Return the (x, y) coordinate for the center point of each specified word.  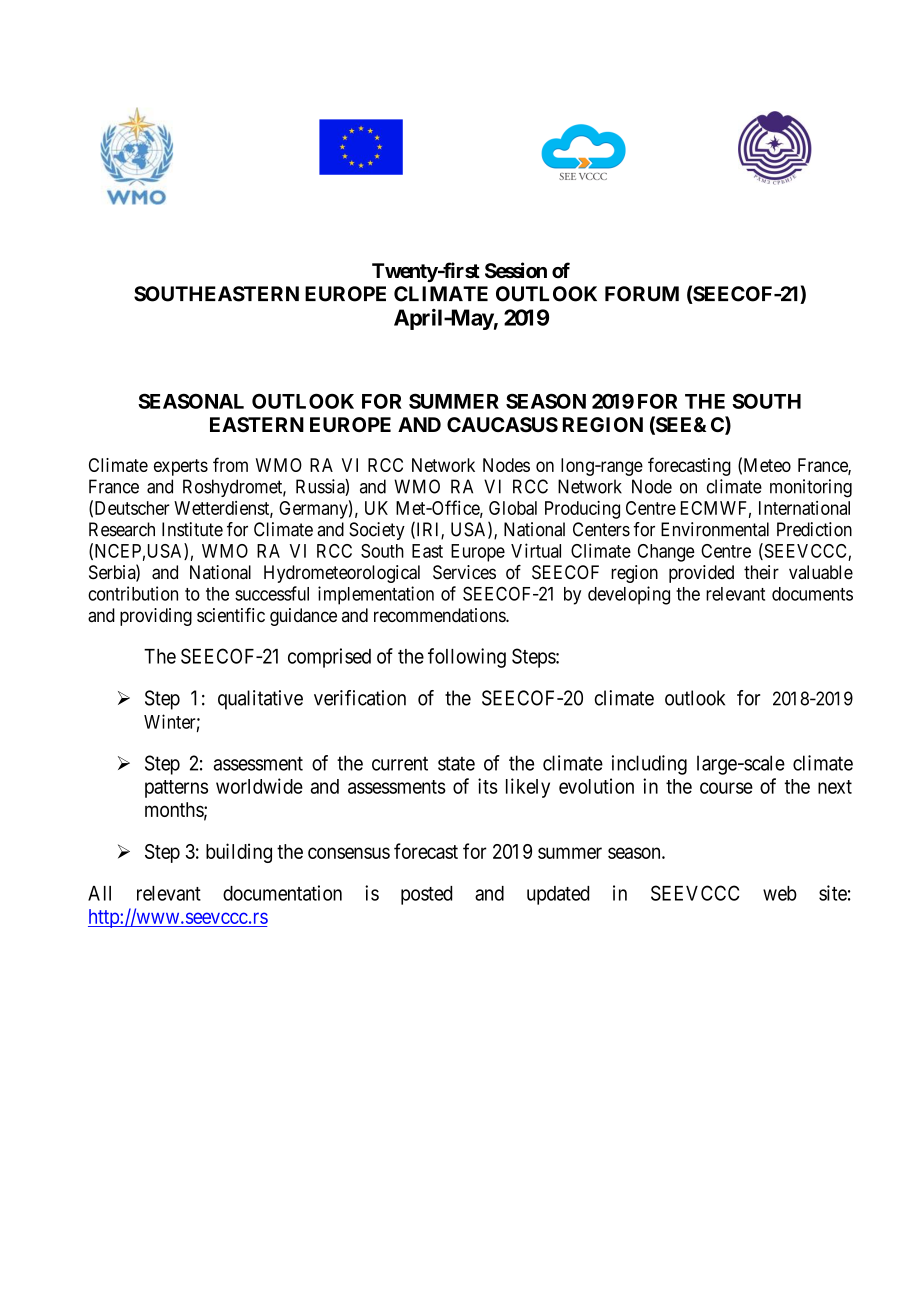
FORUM (642, 294)
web (780, 893)
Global (513, 508)
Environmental (715, 529)
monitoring (811, 488)
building (239, 853)
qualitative (260, 700)
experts (181, 467)
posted (426, 895)
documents (812, 594)
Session (516, 270)
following (467, 658)
